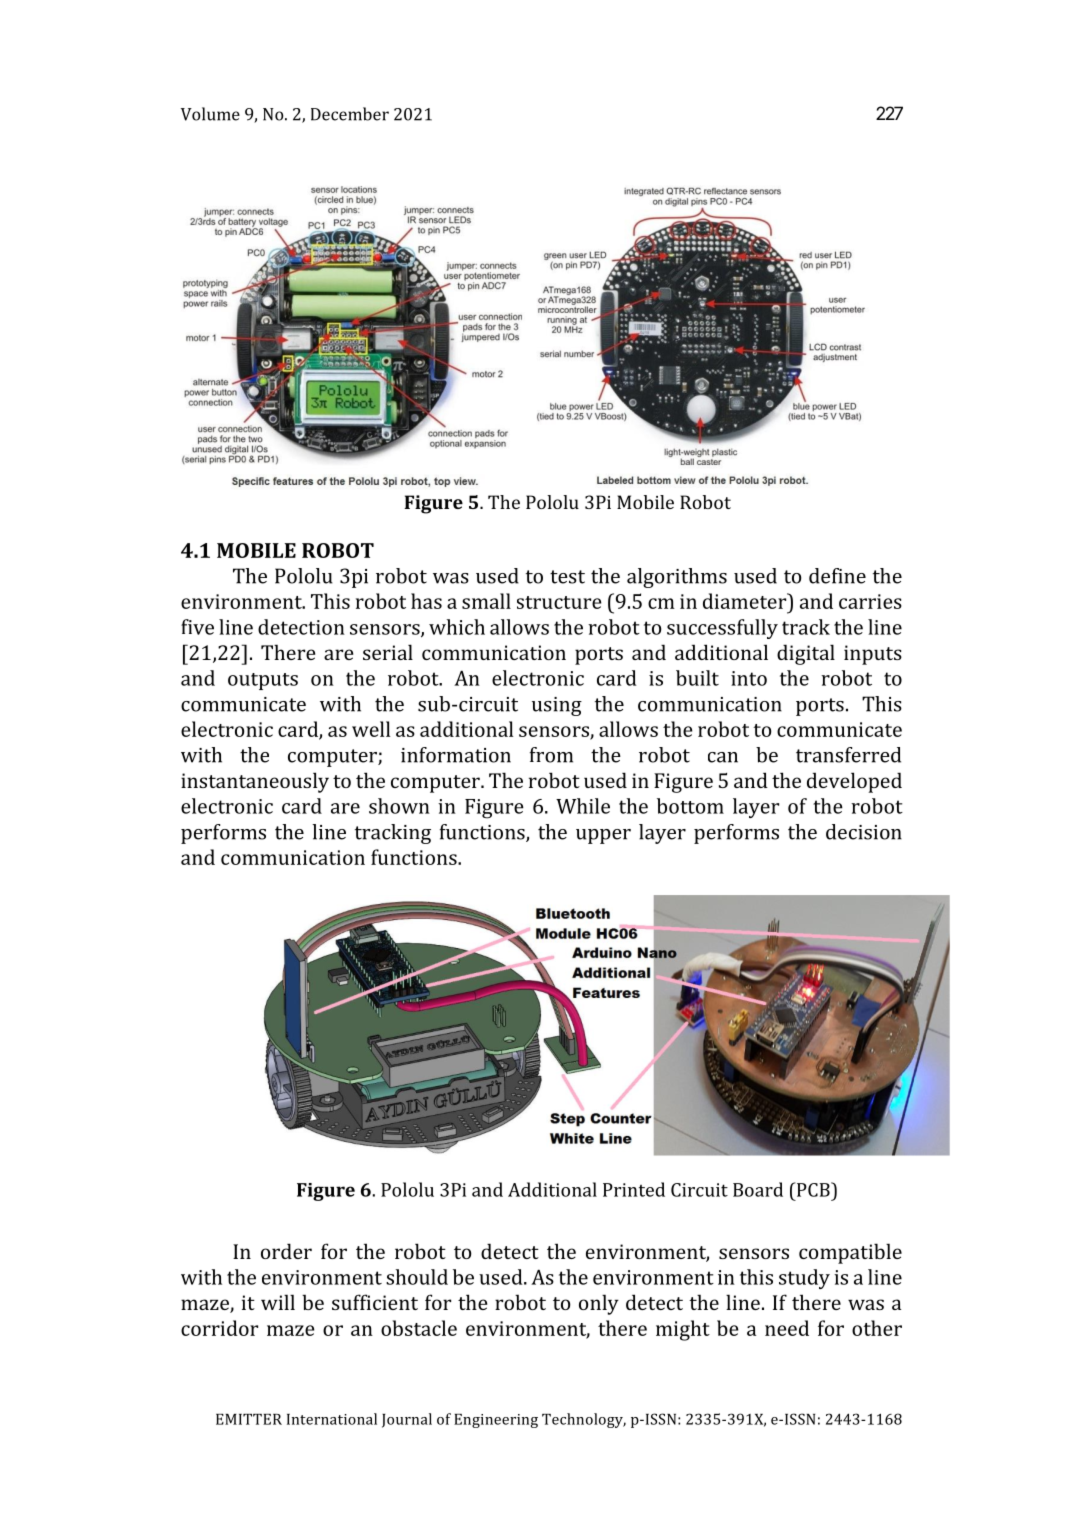  Describe the element at coordinates (210, 114) in the screenshot. I see `Volume` at that location.
